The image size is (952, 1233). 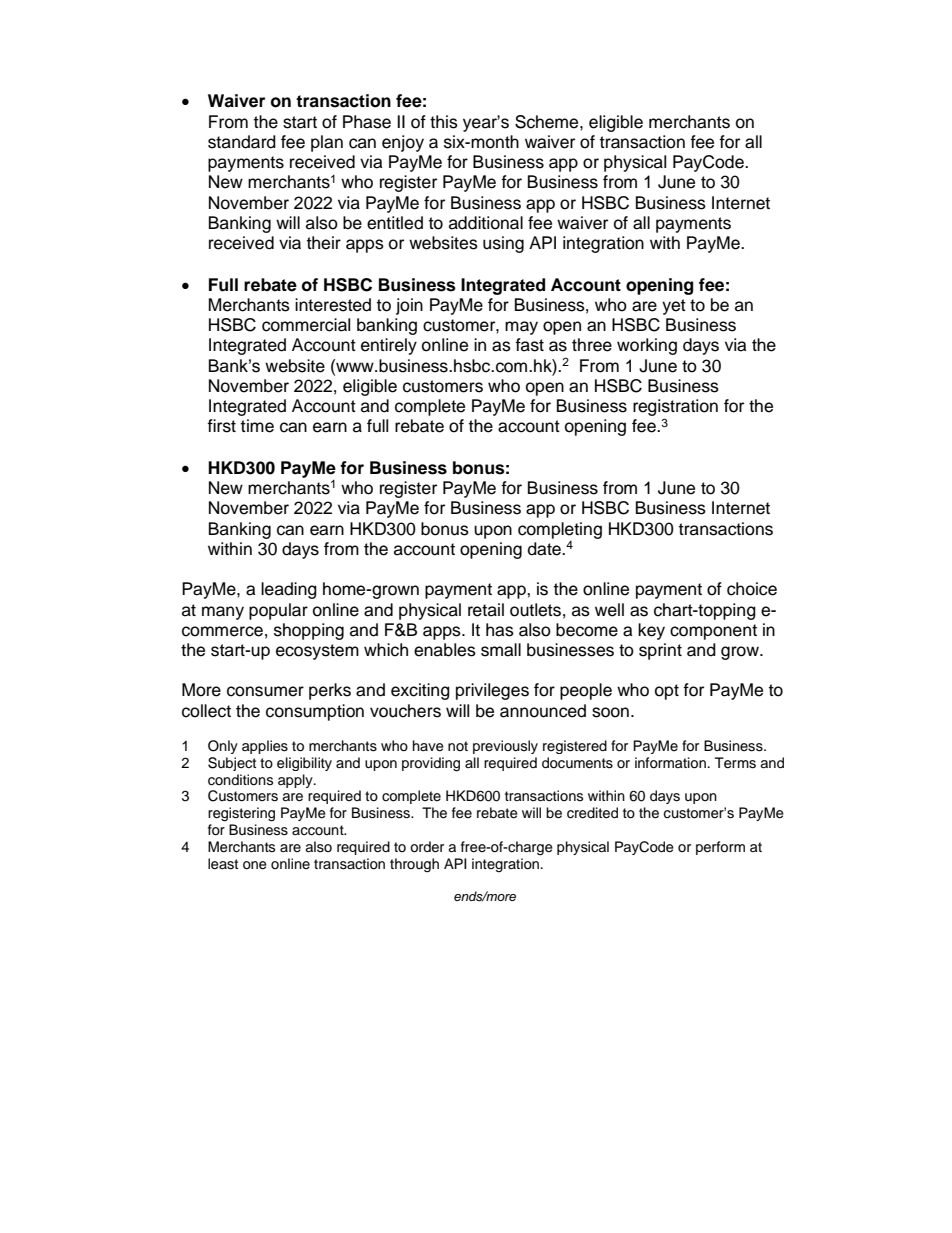 What do you see at coordinates (674, 307) in the screenshot?
I see `yet` at bounding box center [674, 307].
